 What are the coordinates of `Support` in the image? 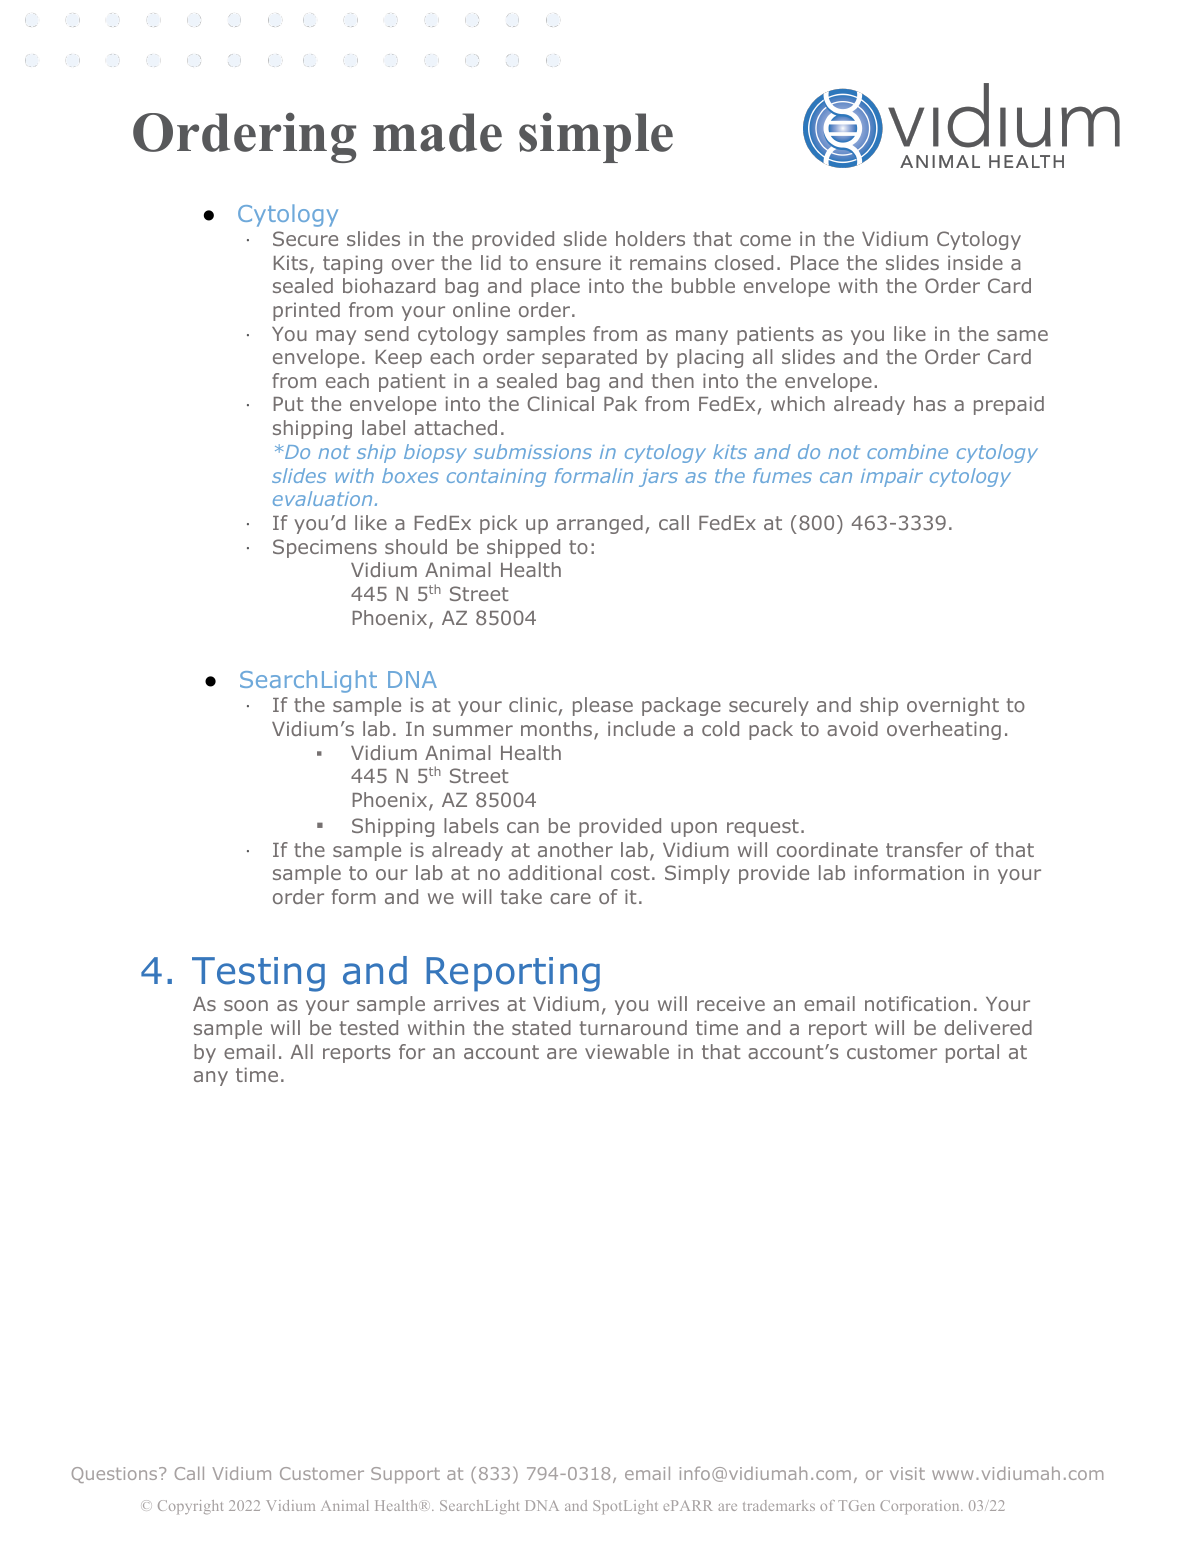 It's located at (405, 1475).
